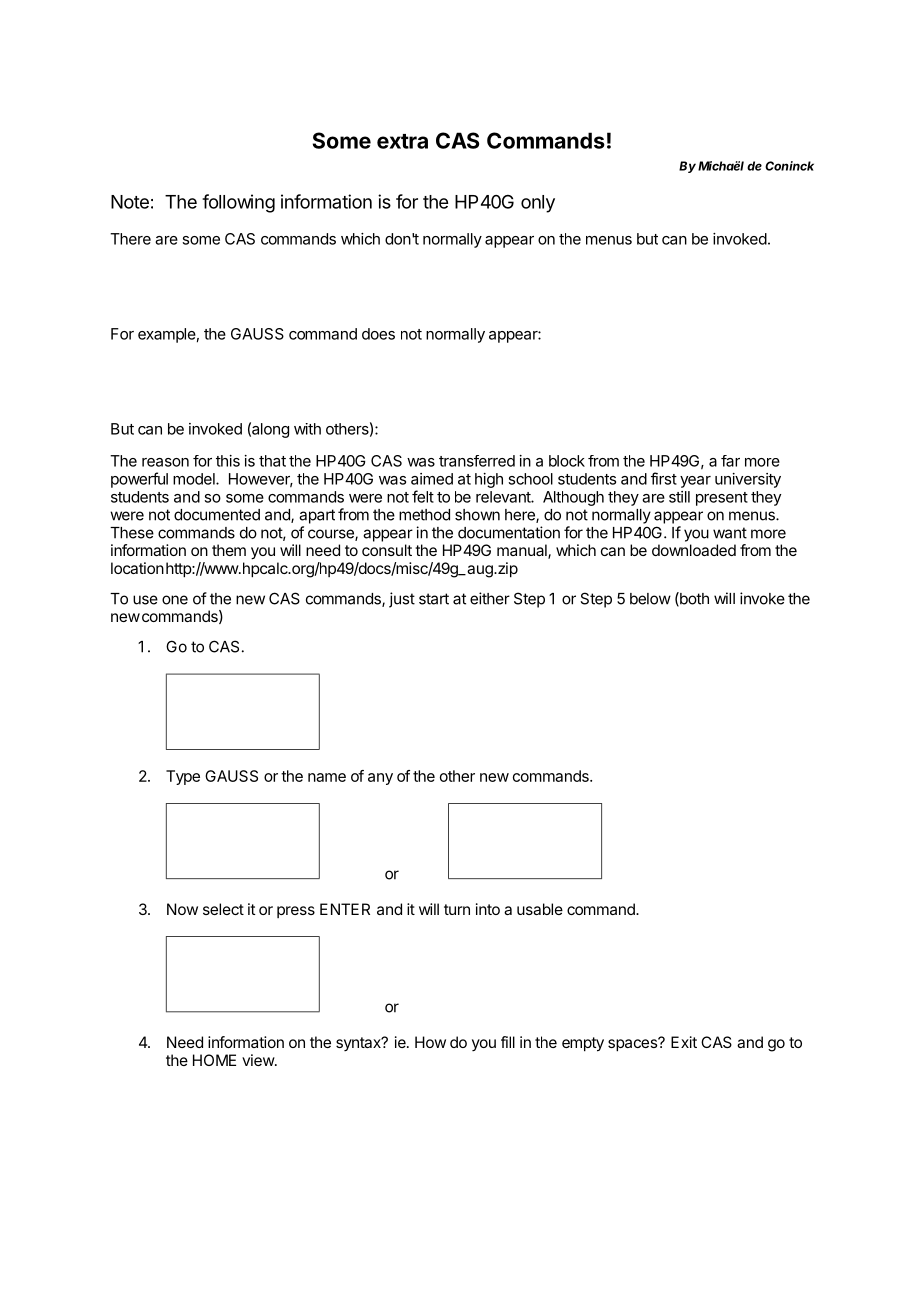  What do you see at coordinates (508, 1042) in the screenshot?
I see `fill` at bounding box center [508, 1042].
